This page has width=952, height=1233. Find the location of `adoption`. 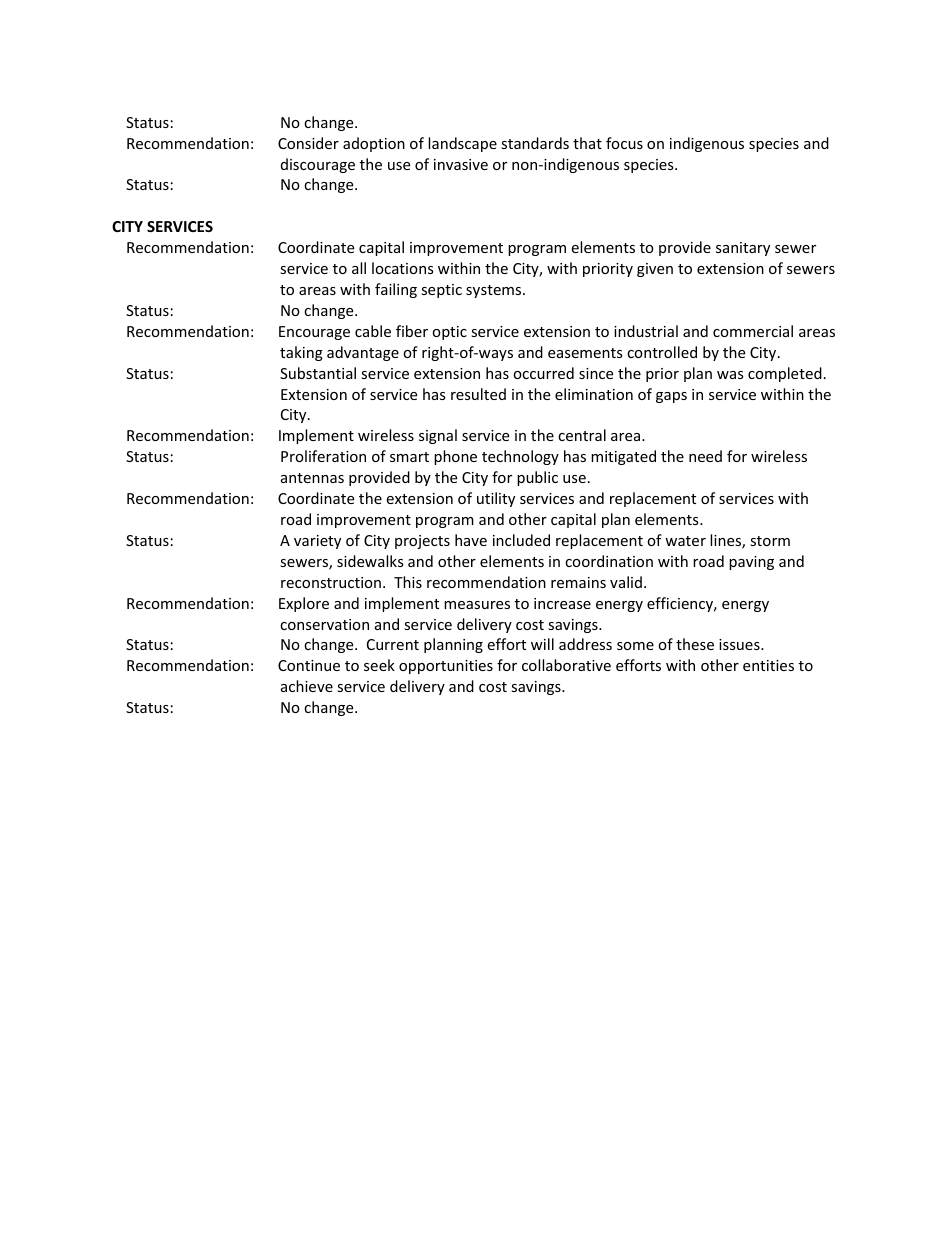

adoption is located at coordinates (374, 144).
